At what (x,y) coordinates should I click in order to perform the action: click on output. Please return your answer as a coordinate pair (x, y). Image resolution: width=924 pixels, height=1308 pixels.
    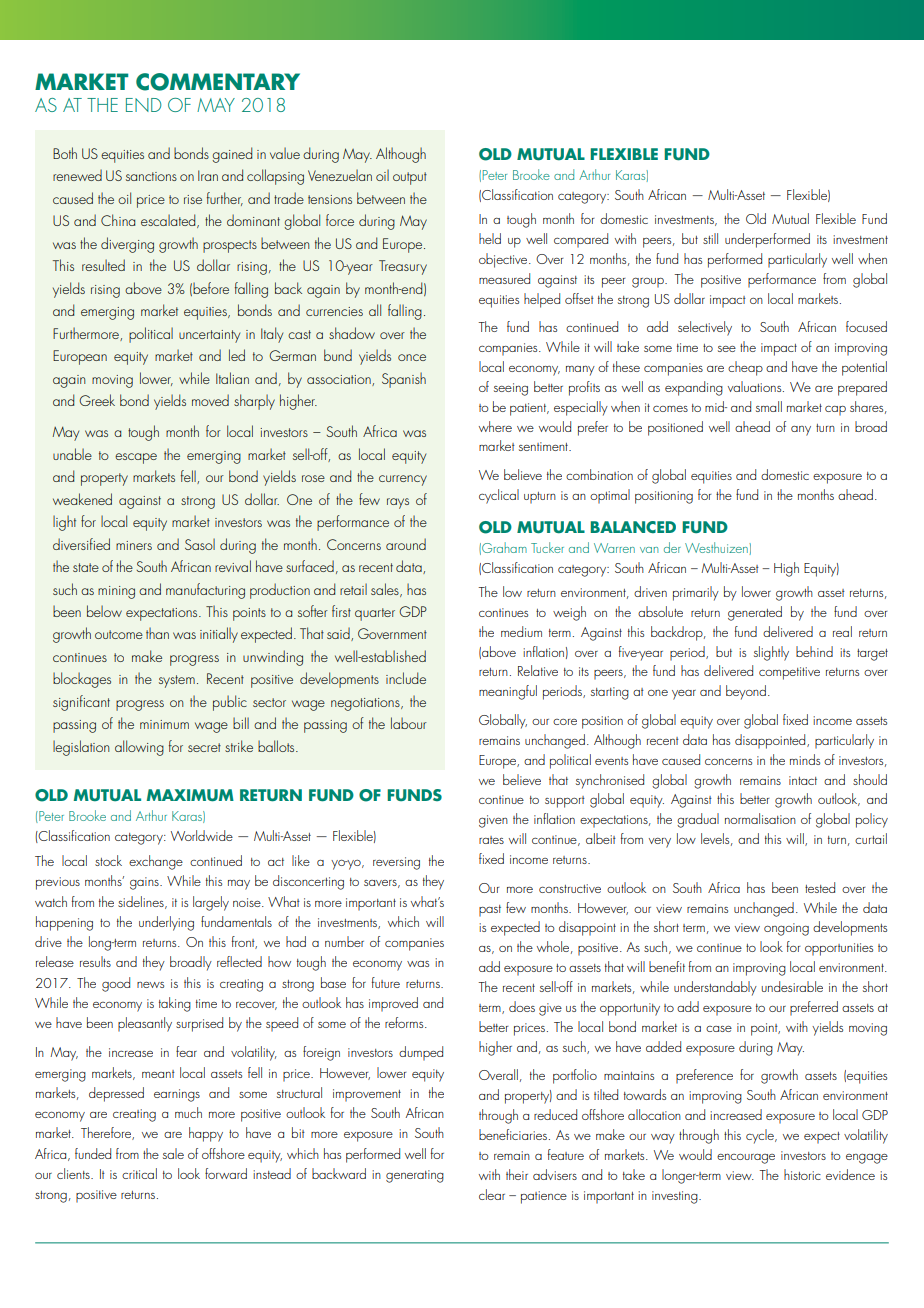
    Looking at the image, I should click on (410, 178).
